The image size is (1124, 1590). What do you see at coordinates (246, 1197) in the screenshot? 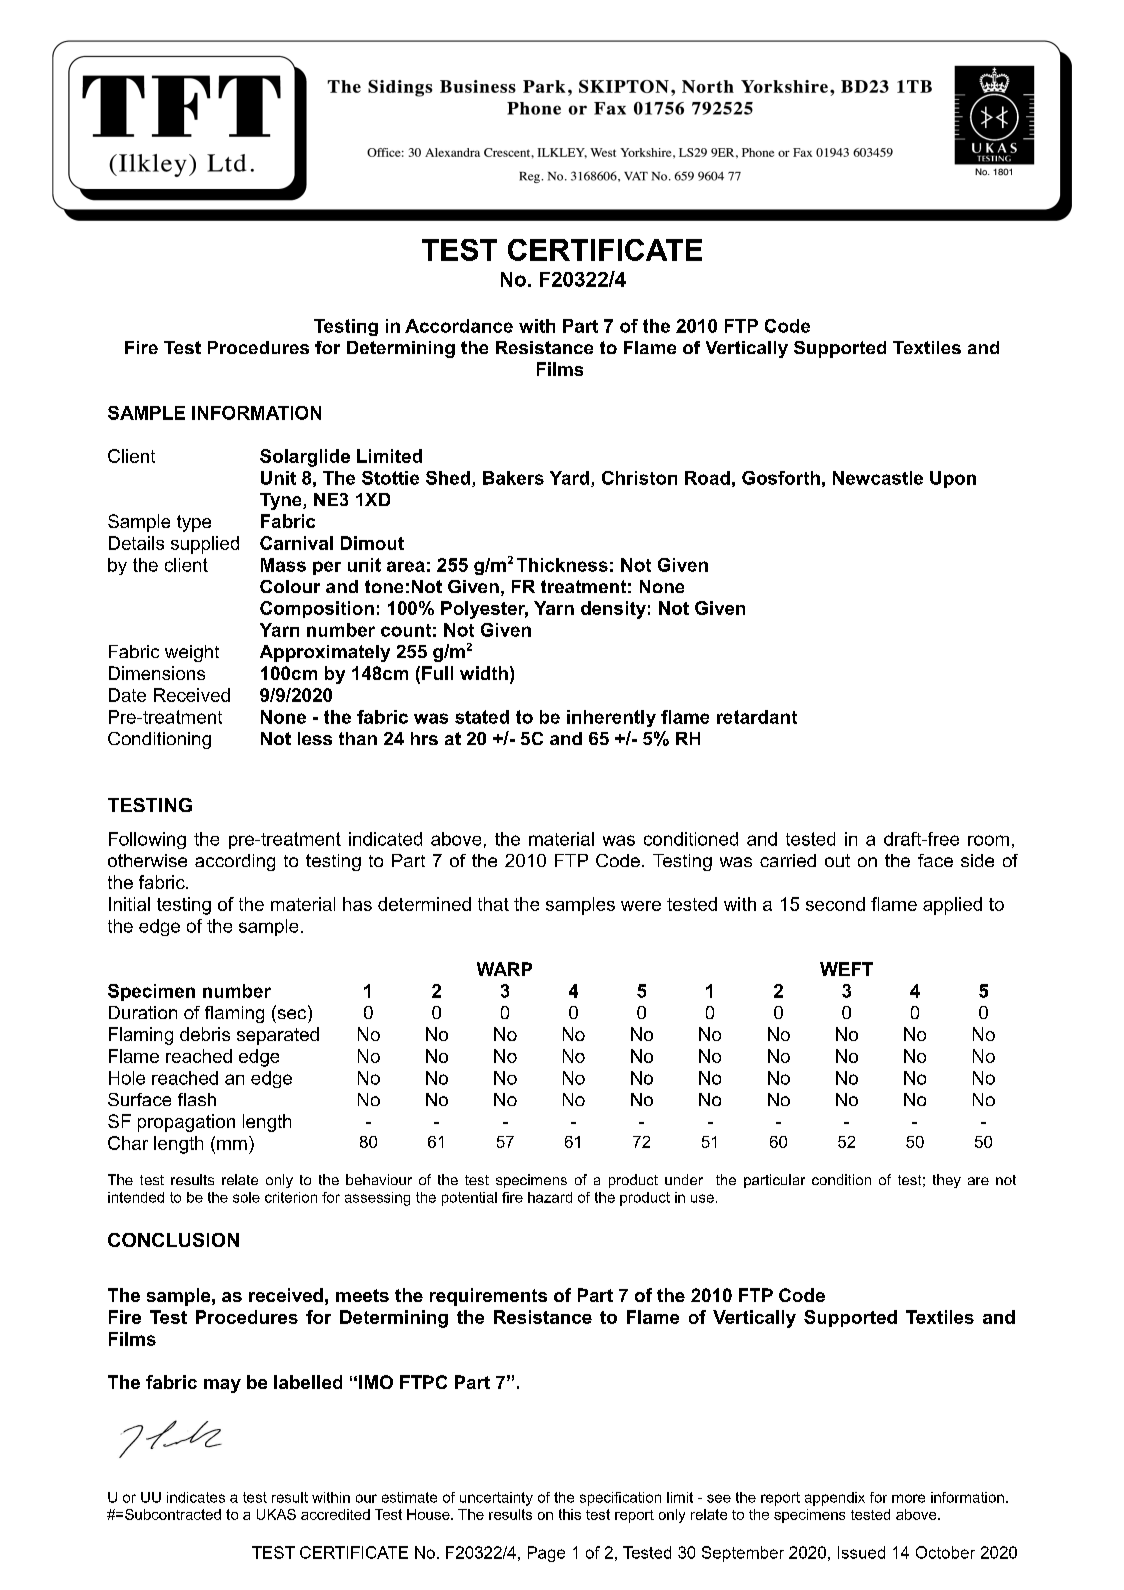
I see `sole` at bounding box center [246, 1197].
